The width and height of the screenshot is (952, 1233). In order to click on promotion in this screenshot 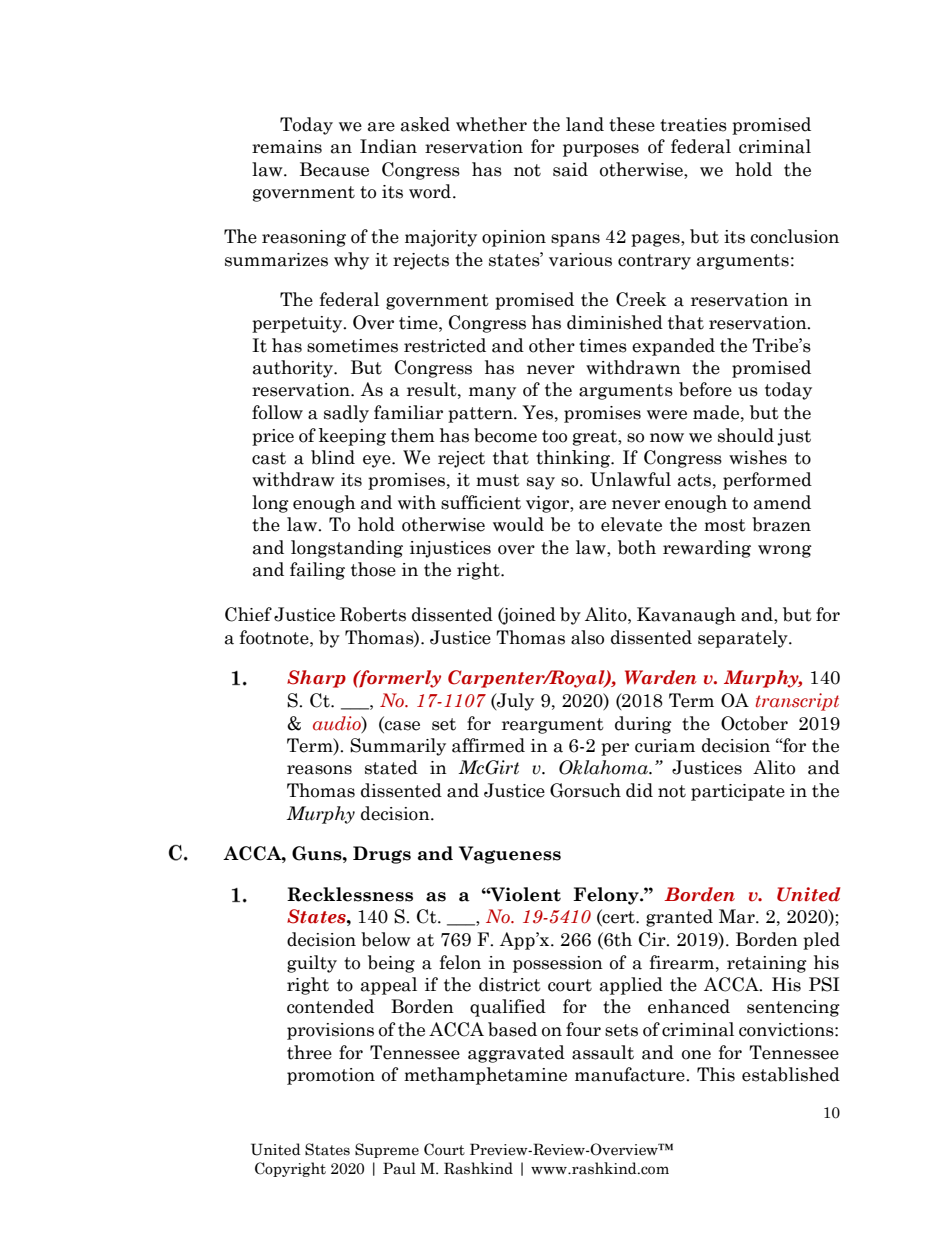, I will do `click(331, 1076)`.
